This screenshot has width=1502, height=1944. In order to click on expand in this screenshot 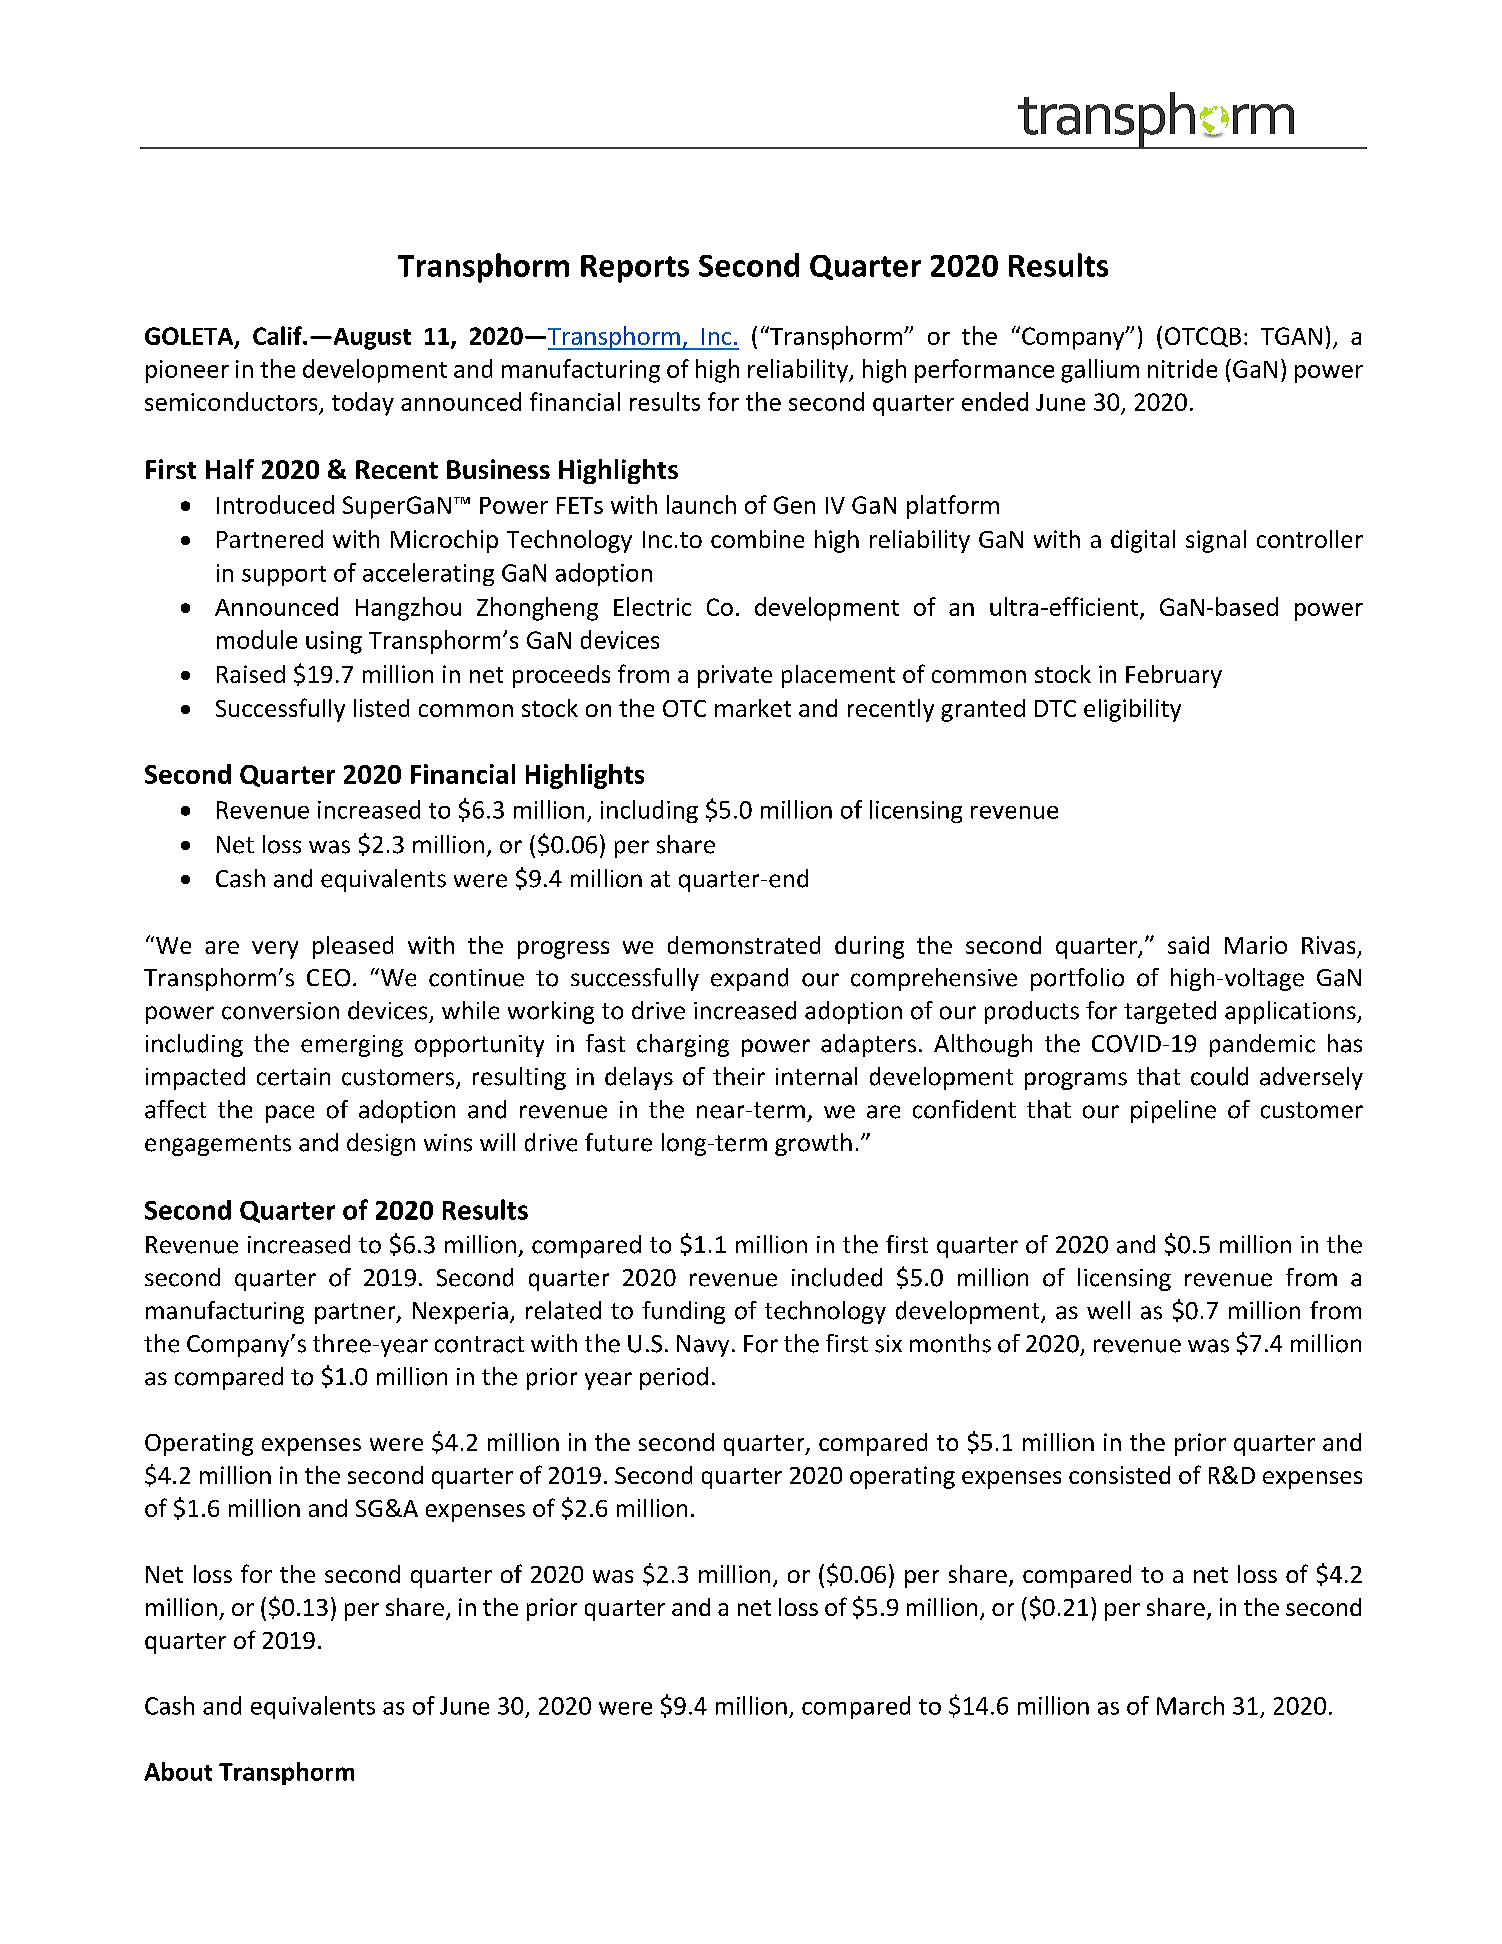, I will do `click(749, 979)`.
